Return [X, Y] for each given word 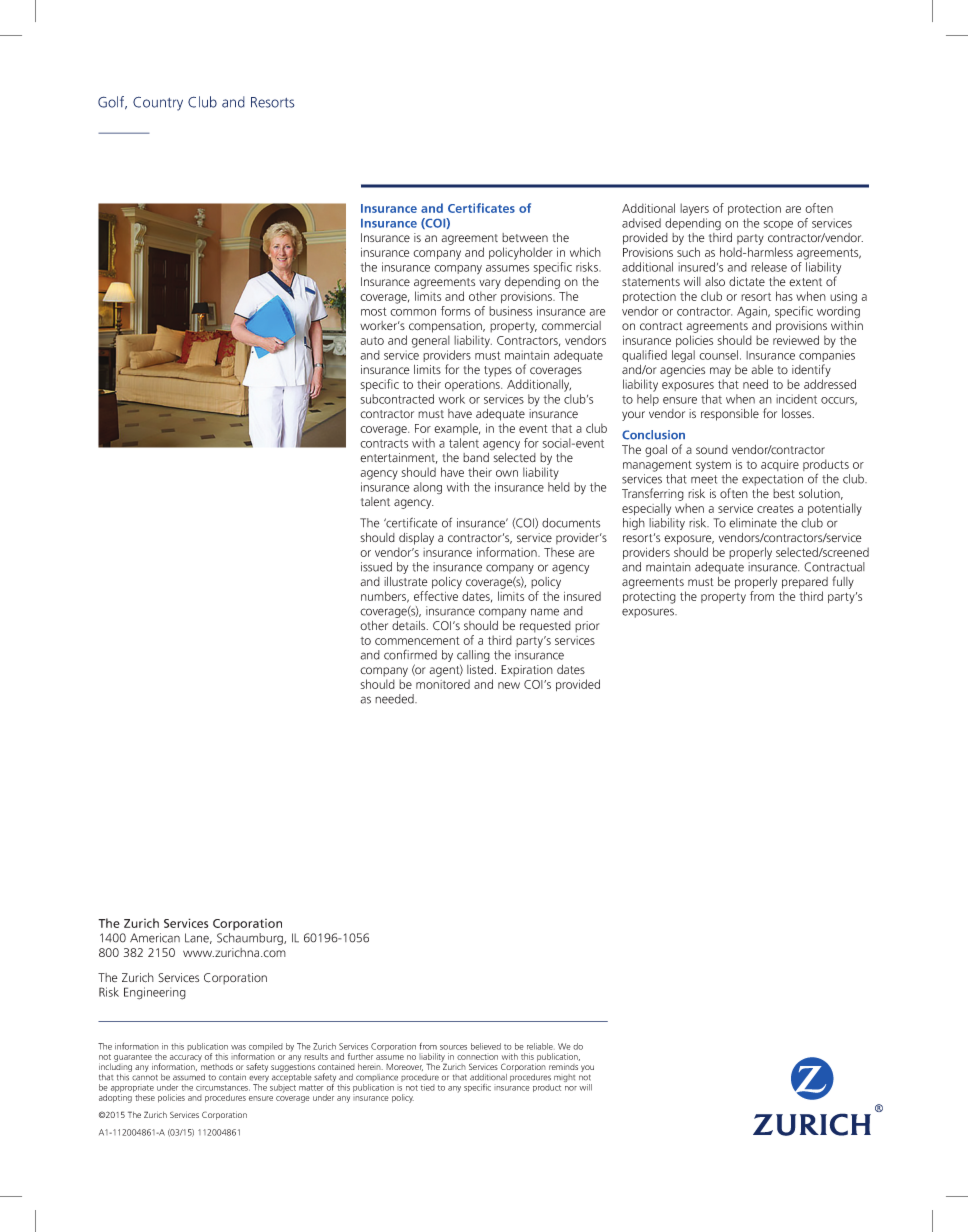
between [525, 238]
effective [436, 596]
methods [216, 1065]
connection [477, 1057]
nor [571, 1088]
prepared [805, 583]
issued [376, 567]
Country [158, 103]
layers [694, 209]
